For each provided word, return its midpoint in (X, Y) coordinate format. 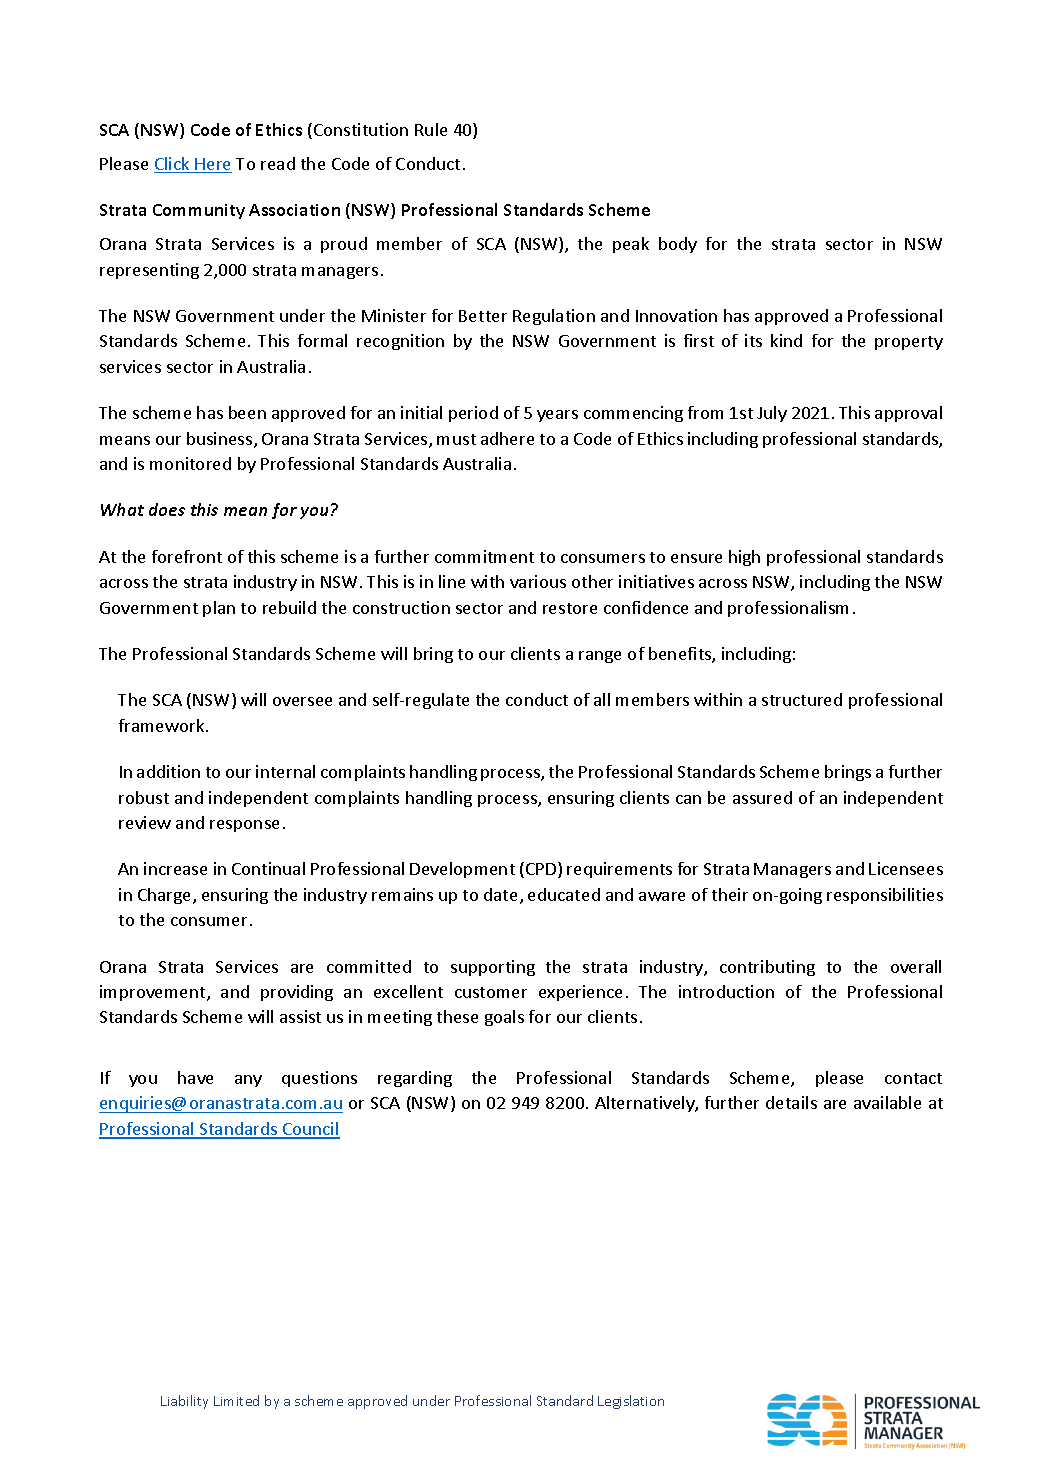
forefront (187, 556)
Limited (236, 1400)
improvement (154, 993)
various (538, 581)
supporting (493, 968)
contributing (767, 968)
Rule (431, 129)
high (744, 558)
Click (173, 165)
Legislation (631, 1402)
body (678, 245)
